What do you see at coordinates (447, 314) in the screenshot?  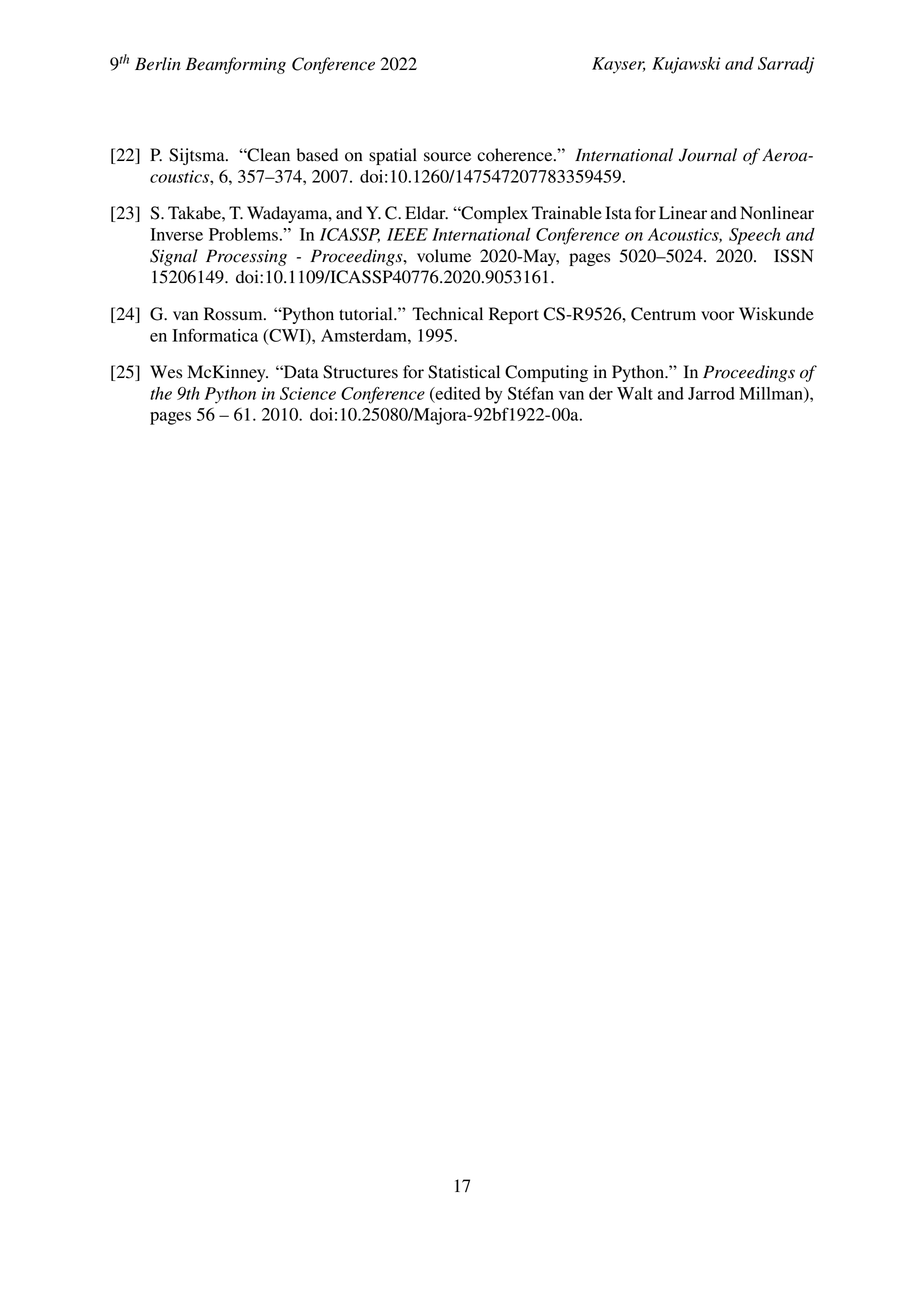 I see `Technical` at bounding box center [447, 314].
